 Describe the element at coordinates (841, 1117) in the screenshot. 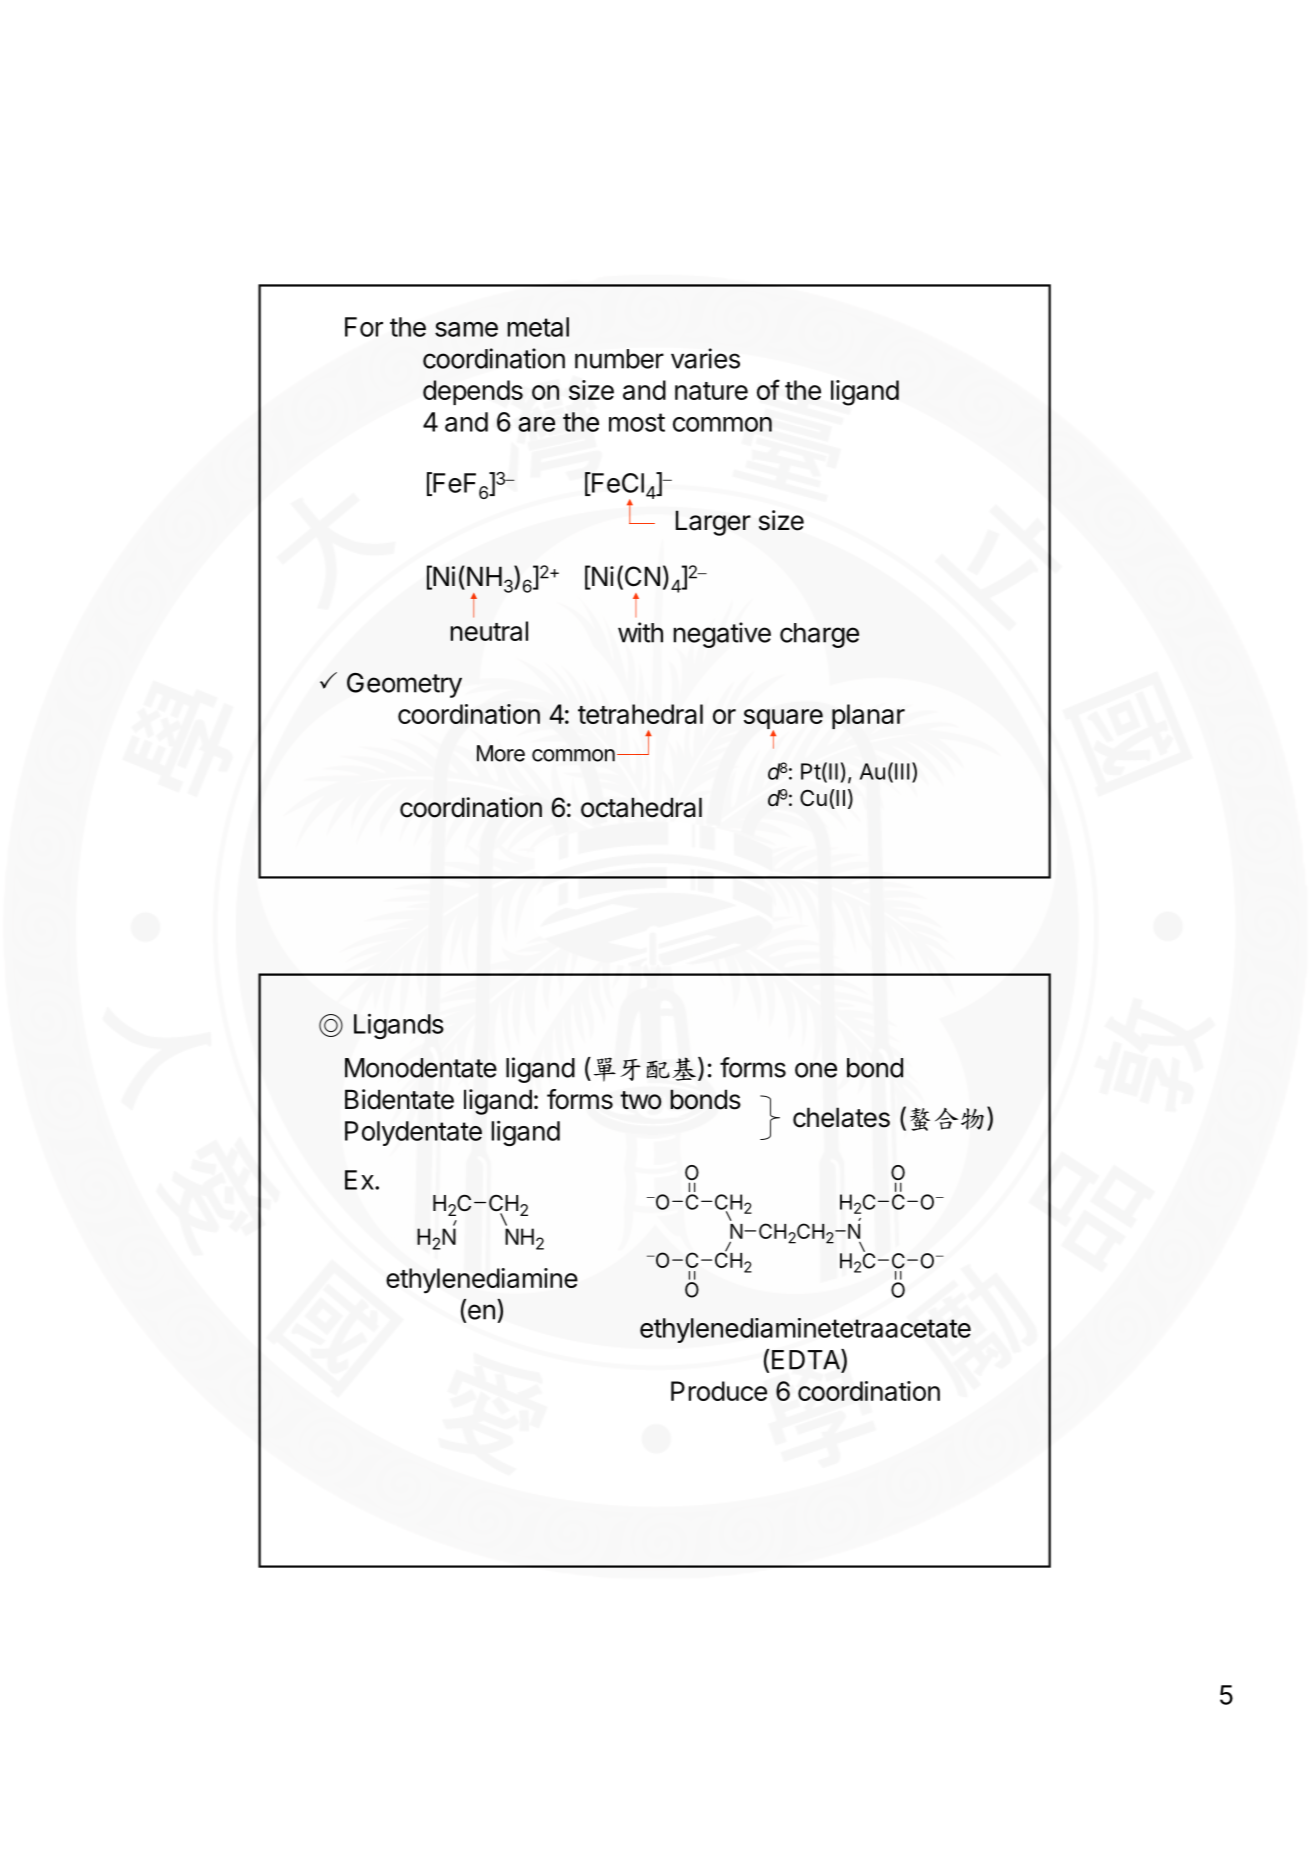

I see `chelates` at that location.
